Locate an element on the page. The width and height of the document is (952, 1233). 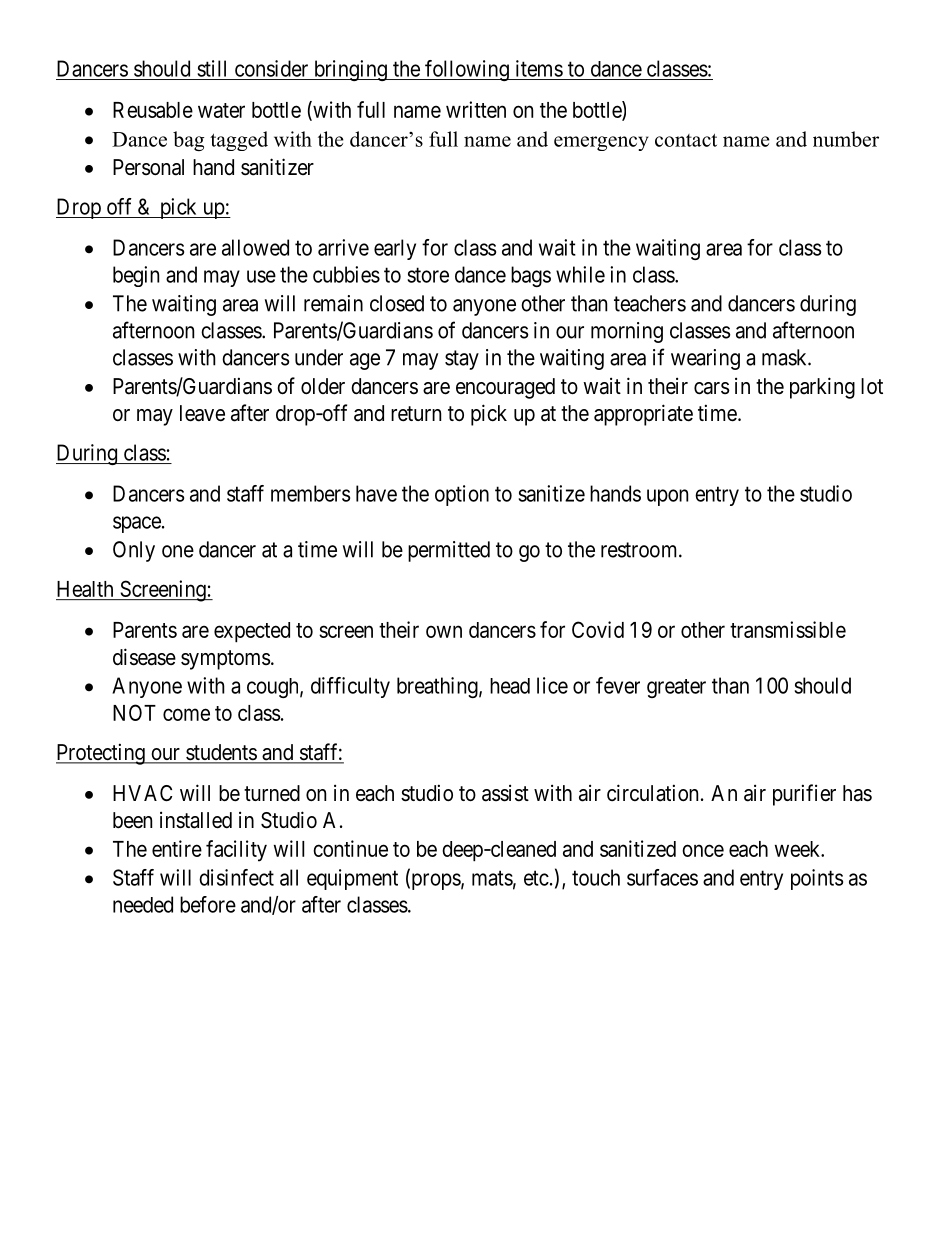
written is located at coordinates (476, 109).
